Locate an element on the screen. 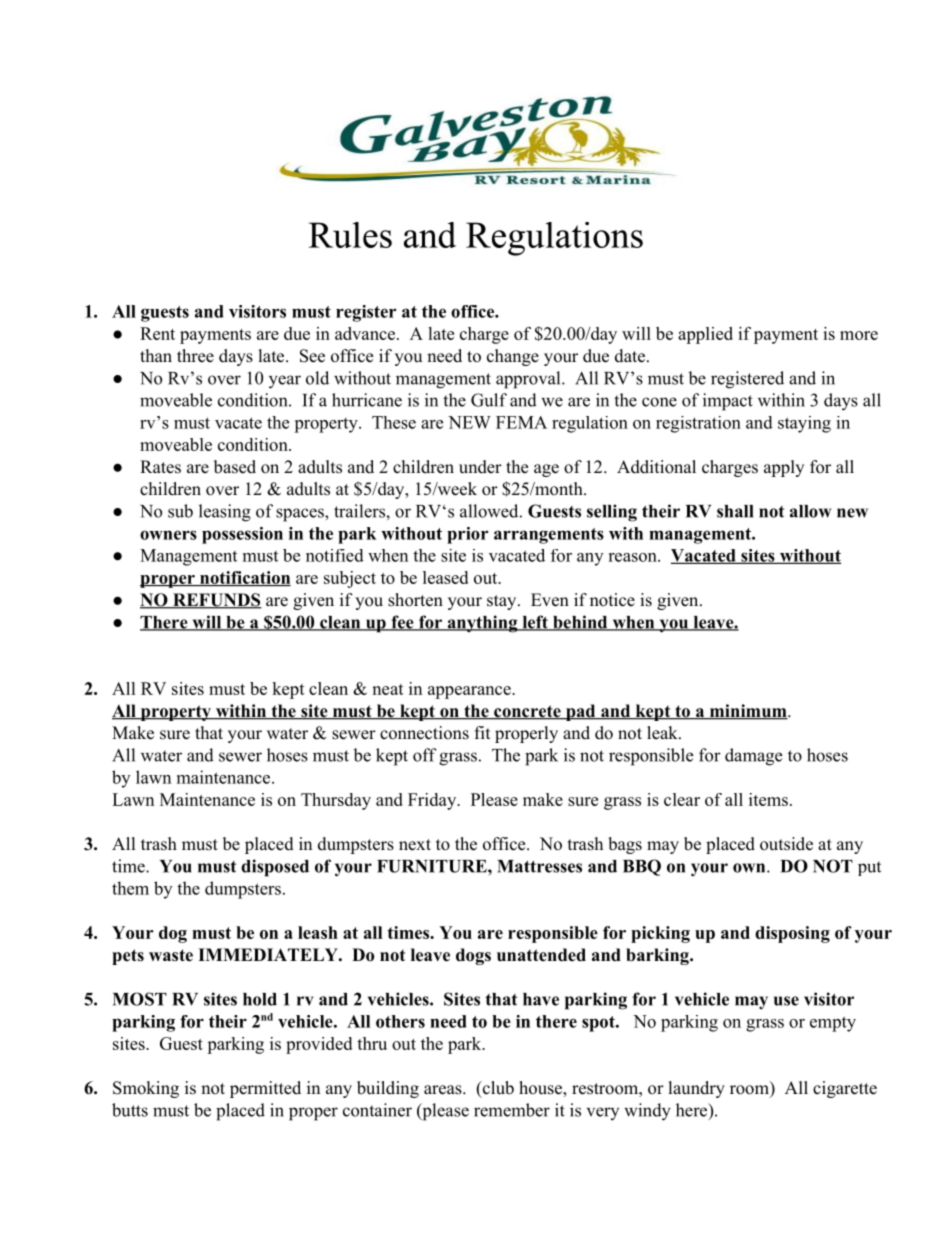  disposed is located at coordinates (275, 868).
